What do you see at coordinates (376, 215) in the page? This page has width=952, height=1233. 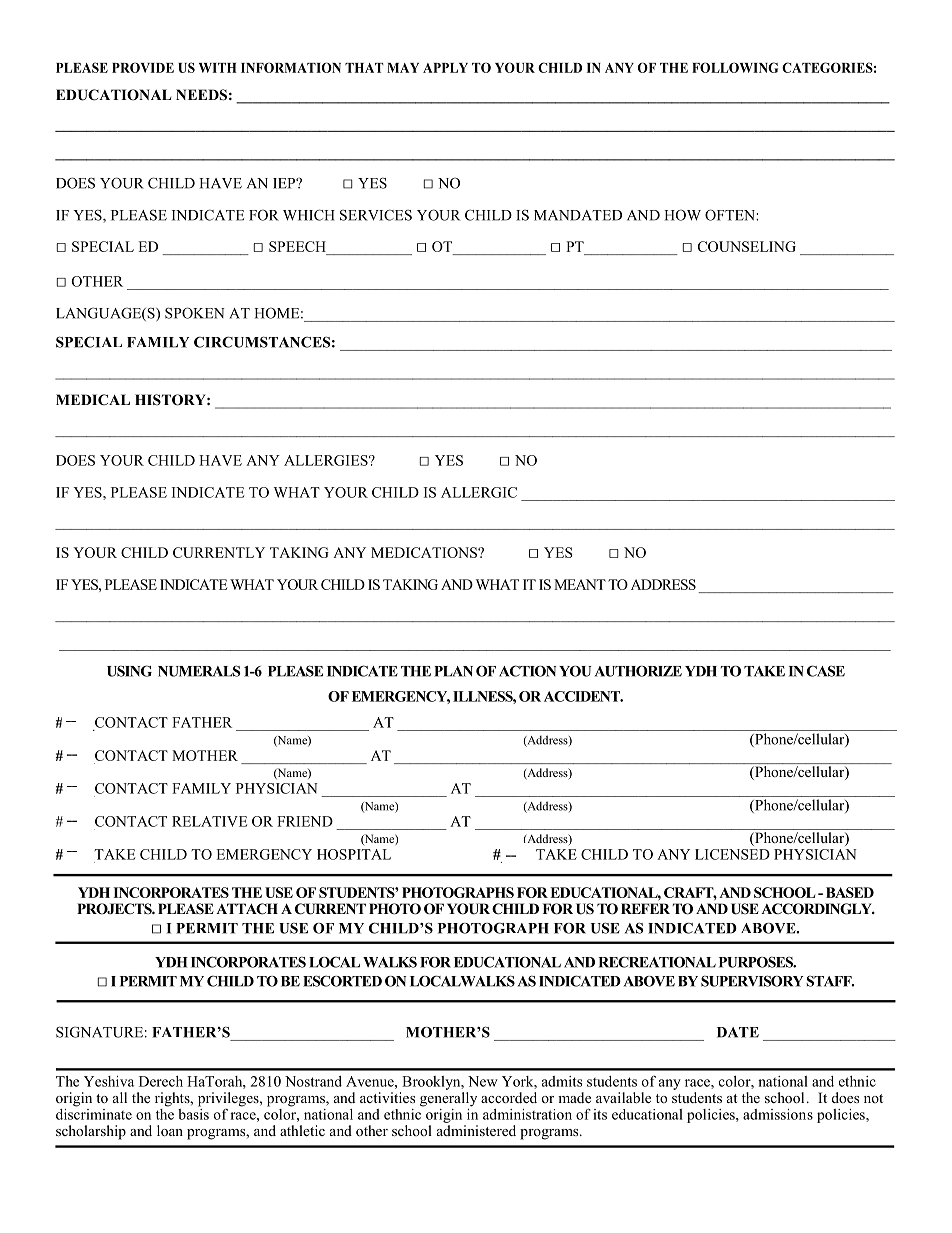 I see `SERVICES` at bounding box center [376, 215].
